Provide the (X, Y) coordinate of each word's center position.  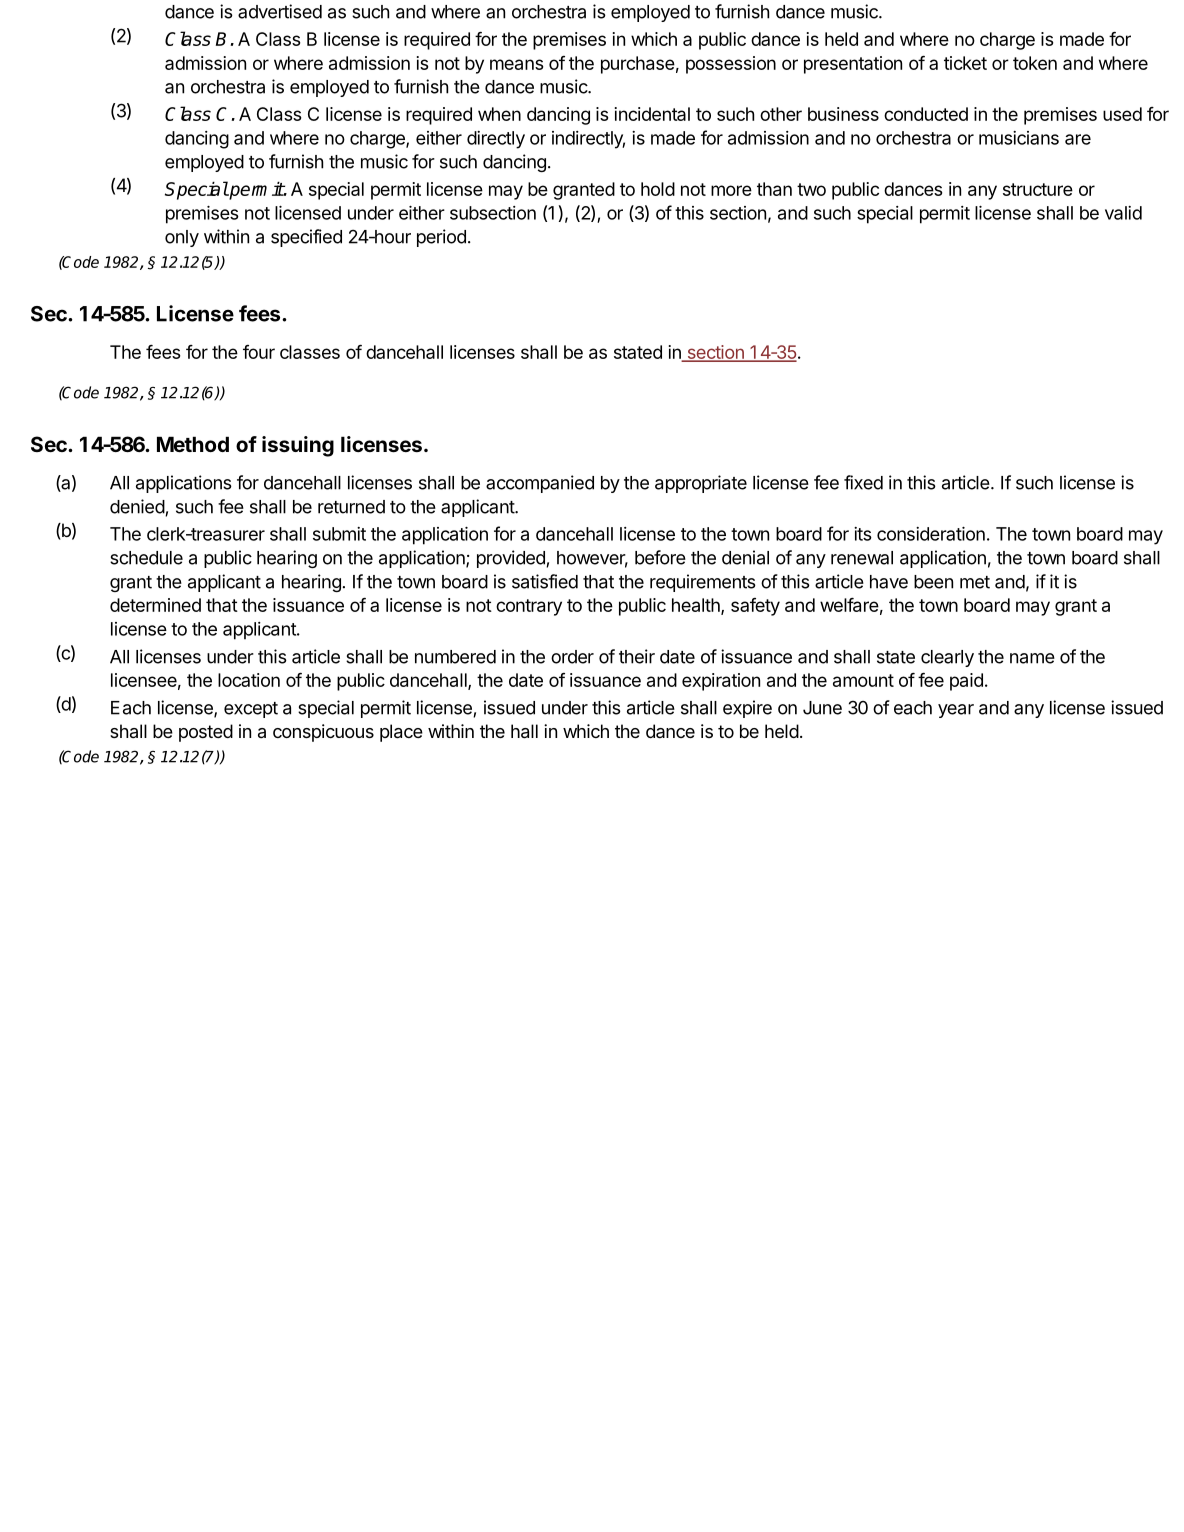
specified (306, 238)
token (1035, 63)
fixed (863, 482)
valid (1123, 213)
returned (351, 507)
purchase (638, 65)
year (956, 711)
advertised (280, 11)
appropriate (701, 484)
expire (747, 709)
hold (658, 189)
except (251, 710)
